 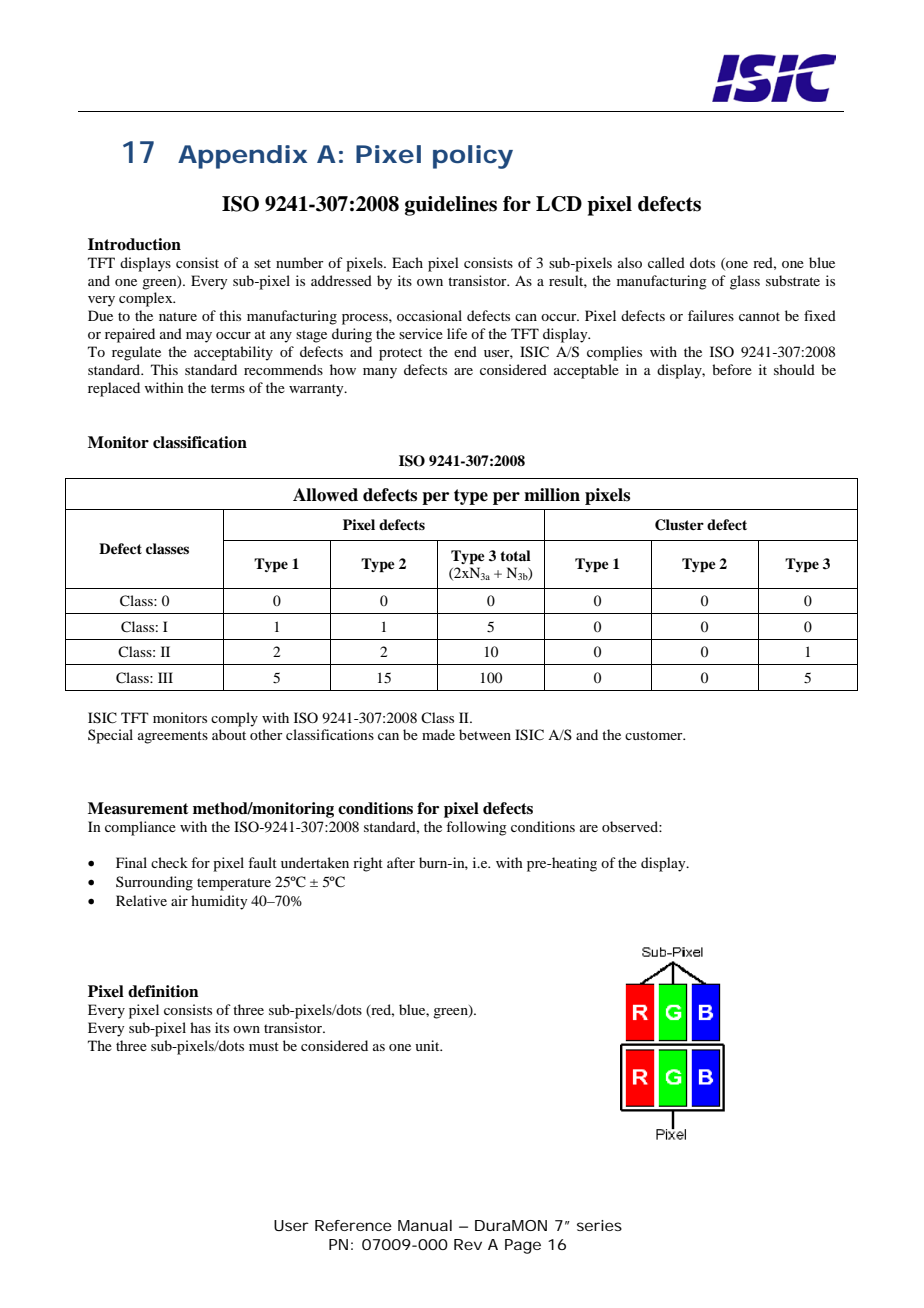 What do you see at coordinates (515, 555) in the screenshot?
I see `total` at bounding box center [515, 555].
